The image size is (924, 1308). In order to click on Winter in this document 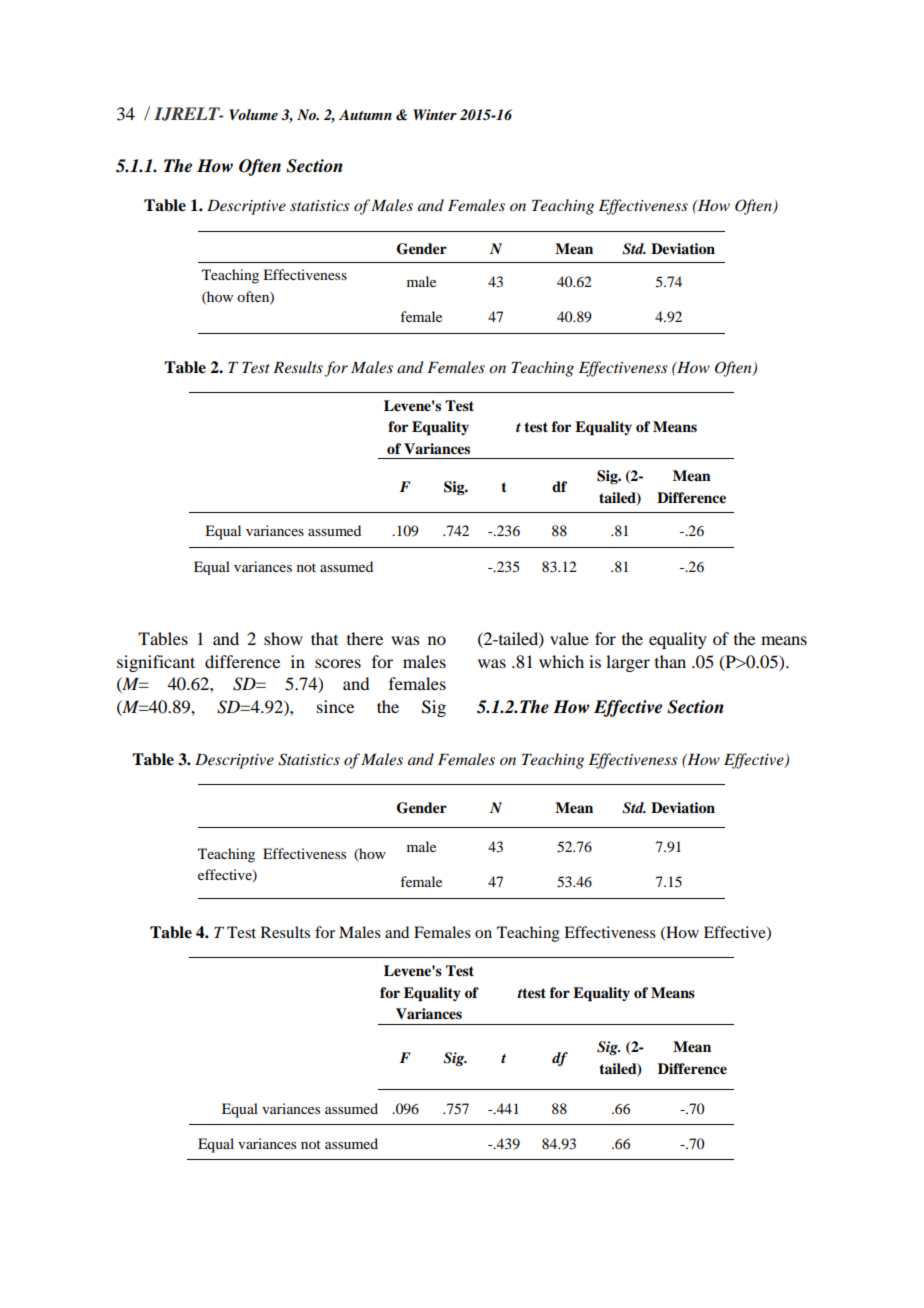, I will do `click(435, 114)`.
